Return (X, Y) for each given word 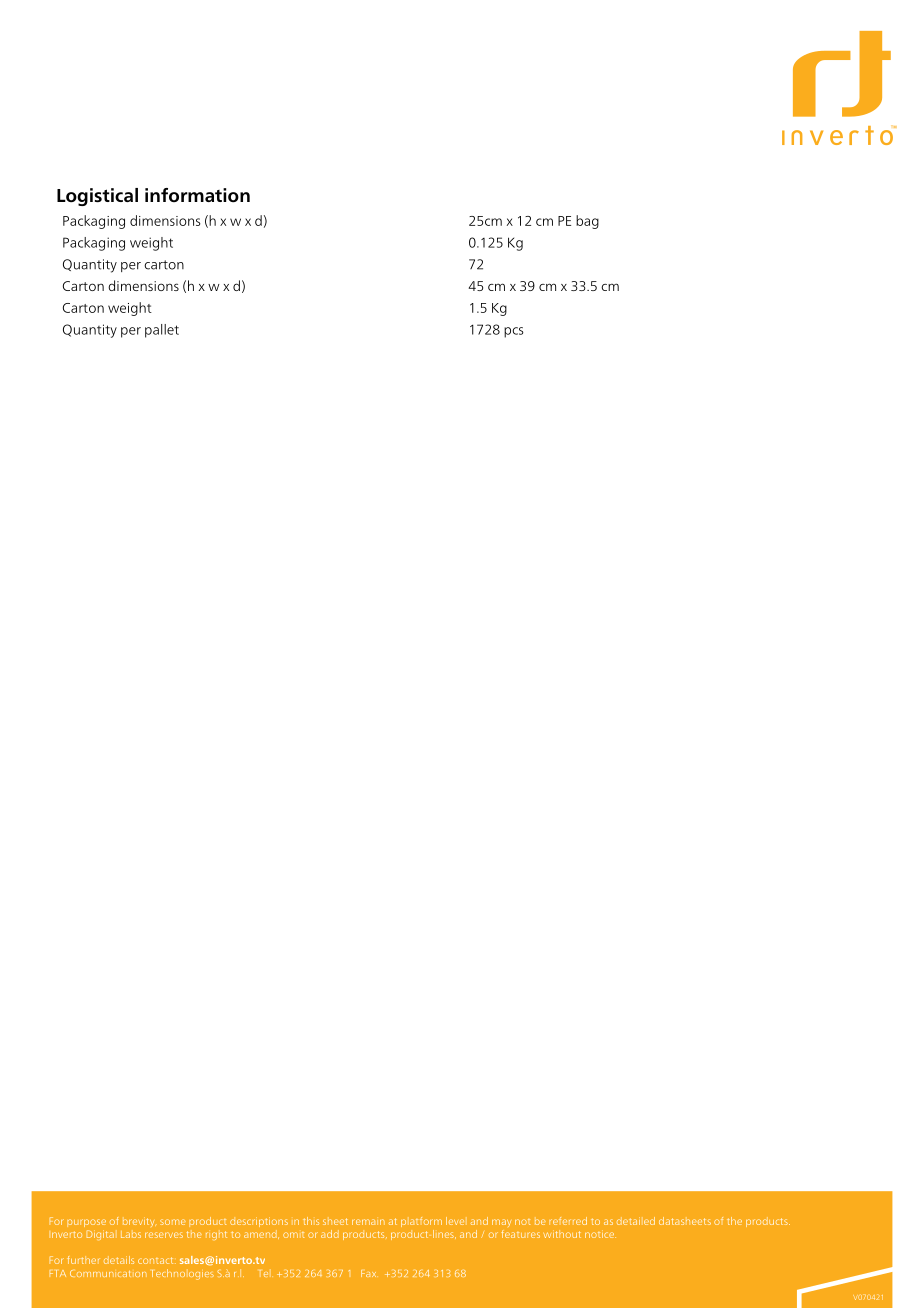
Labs (131, 1234)
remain (368, 1222)
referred (568, 1221)
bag (587, 222)
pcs (514, 332)
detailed (636, 1221)
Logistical (97, 197)
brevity (139, 1222)
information (197, 195)
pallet (162, 331)
